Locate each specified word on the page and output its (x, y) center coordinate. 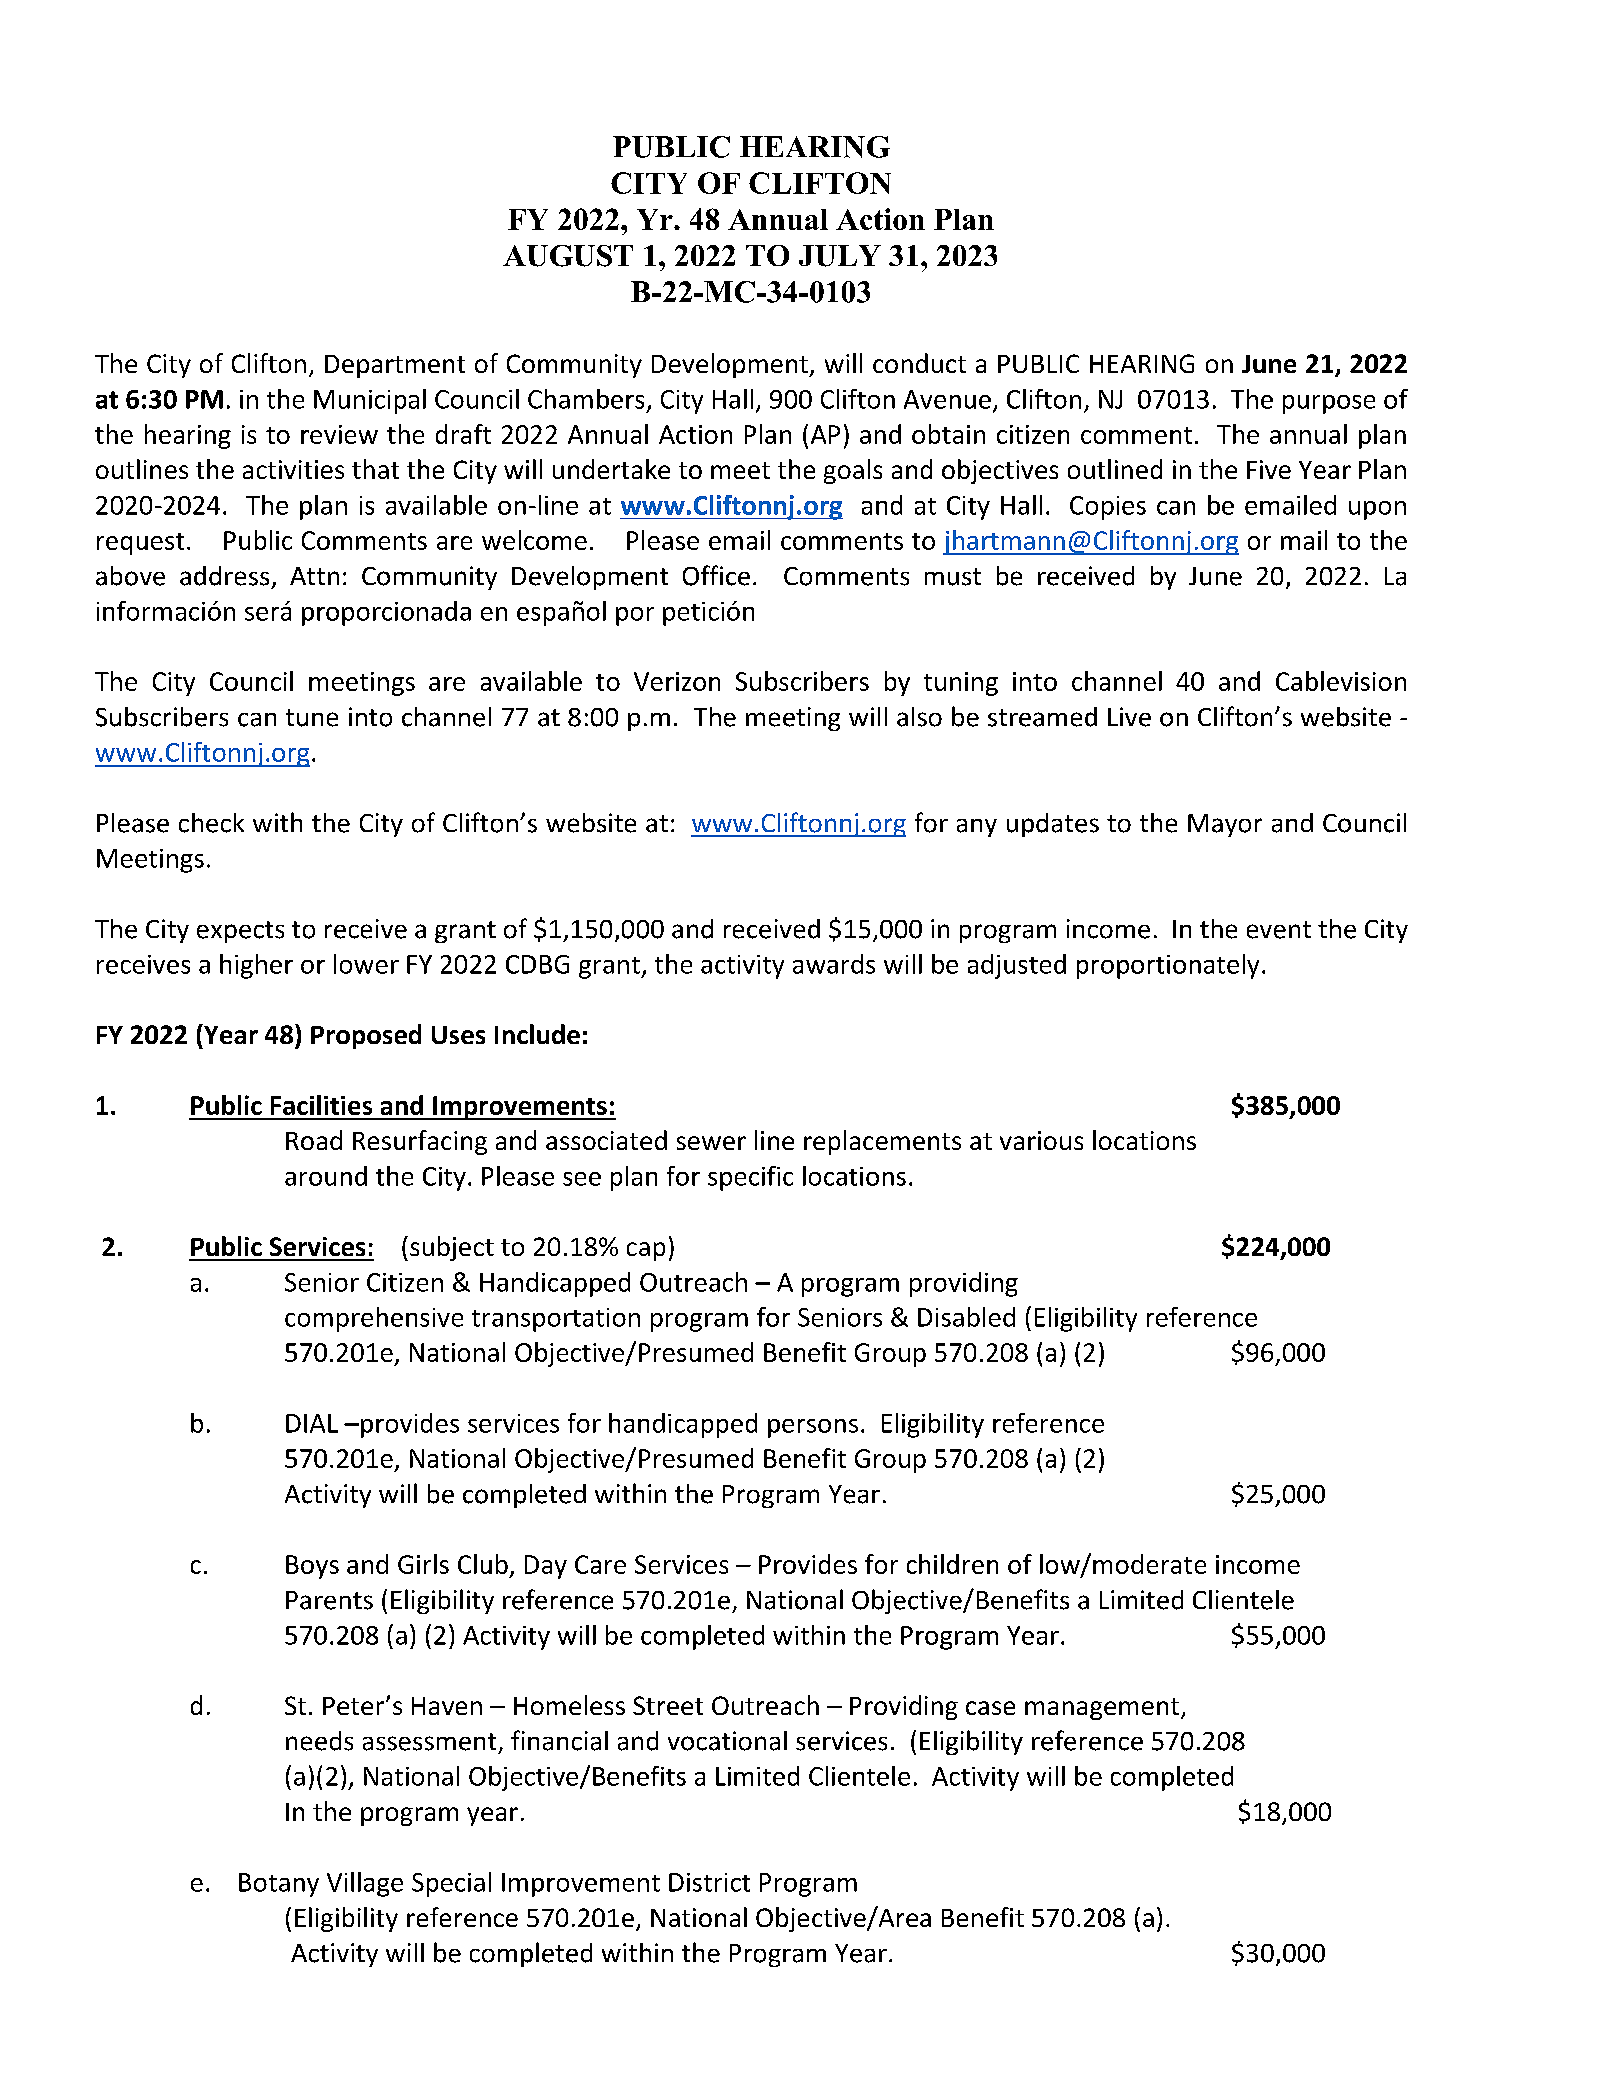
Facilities (321, 1105)
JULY (840, 256)
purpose (1329, 404)
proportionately (1168, 966)
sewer (711, 1143)
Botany (279, 1885)
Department (395, 366)
